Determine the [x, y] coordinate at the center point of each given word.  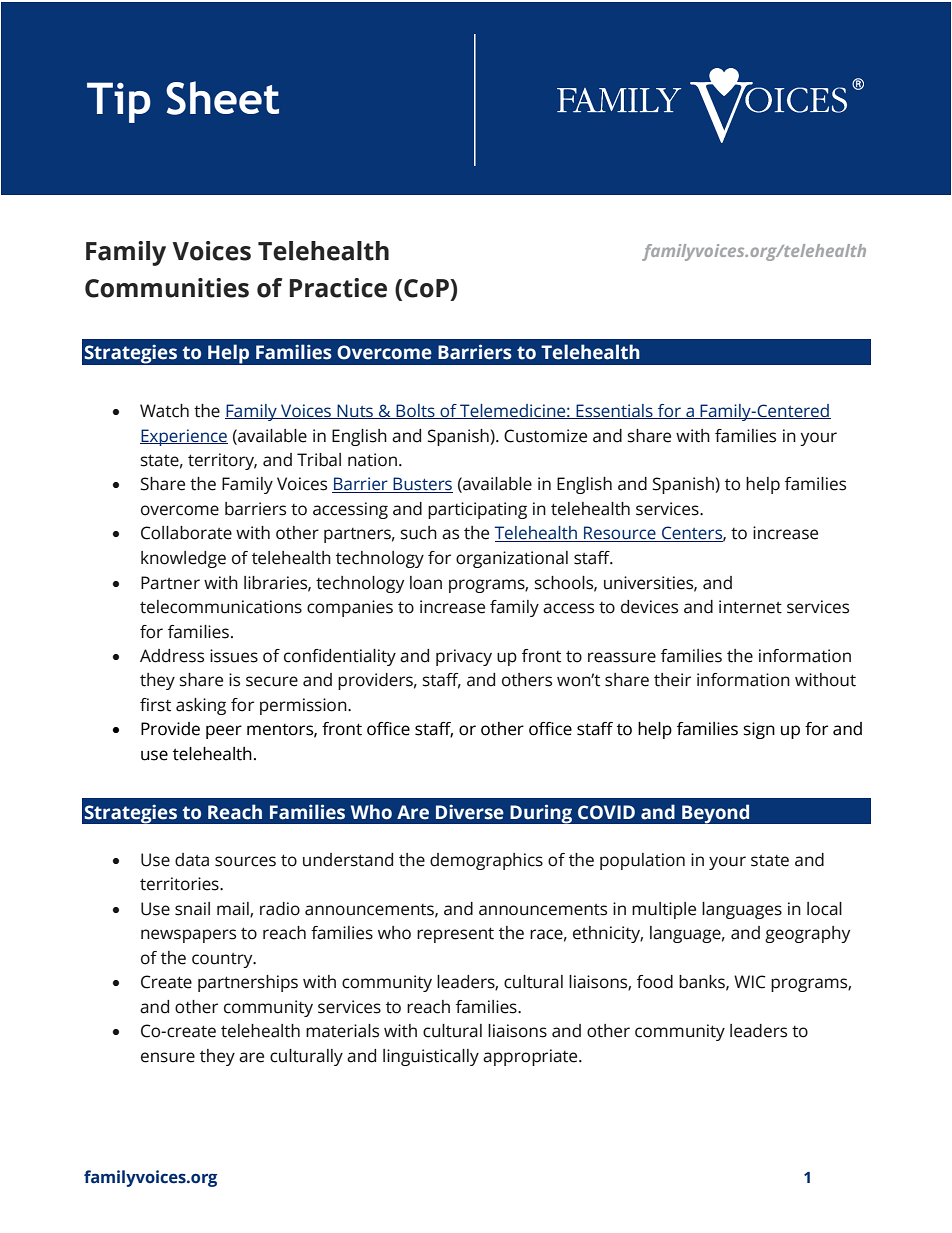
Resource [620, 534]
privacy [464, 657]
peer [224, 732]
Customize [545, 436]
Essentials [614, 411]
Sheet [222, 98]
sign [759, 730]
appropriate [531, 1057]
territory [222, 461]
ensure [168, 1057]
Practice [338, 288]
